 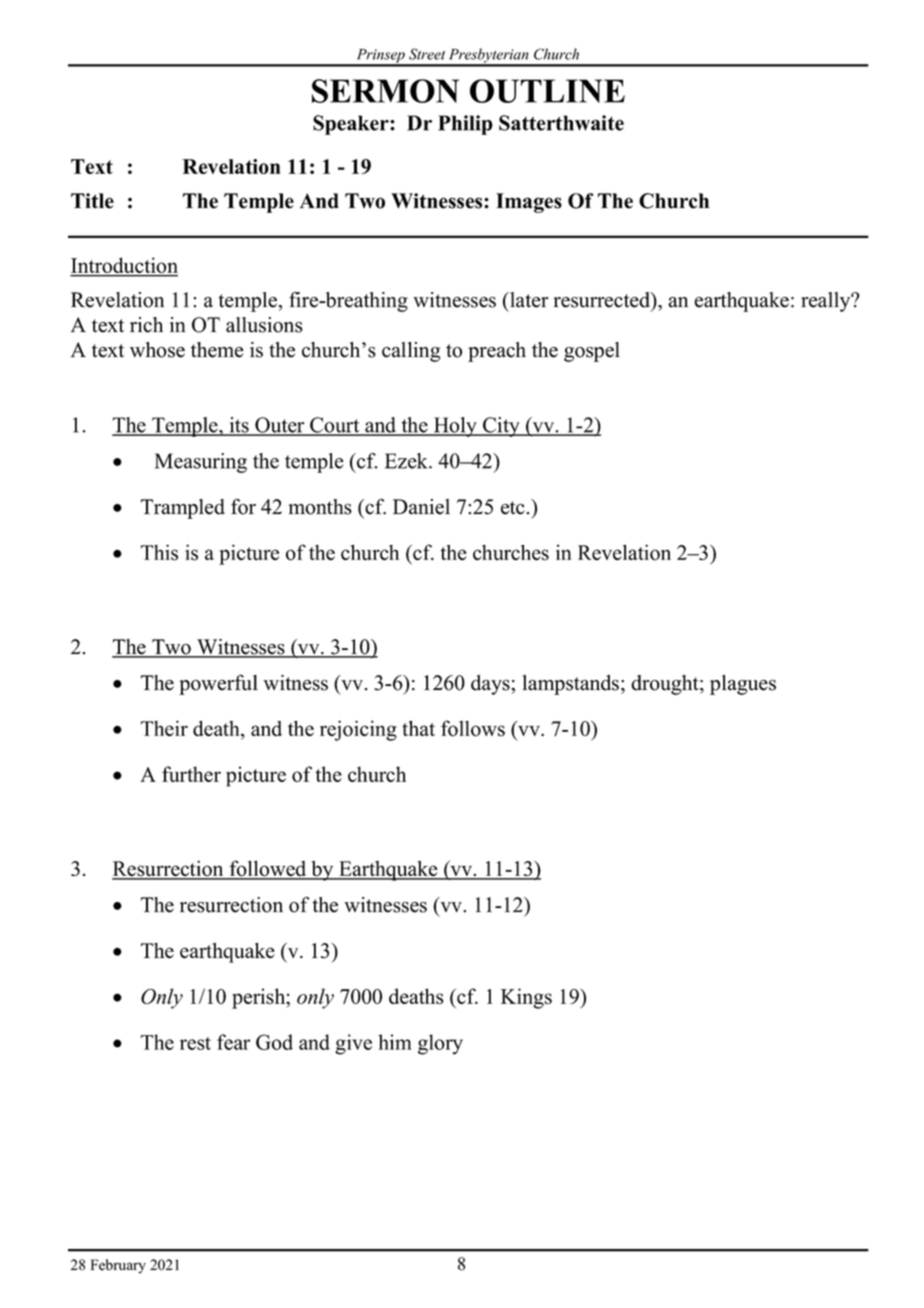 What do you see at coordinates (395, 1042) in the image?
I see `him` at bounding box center [395, 1042].
